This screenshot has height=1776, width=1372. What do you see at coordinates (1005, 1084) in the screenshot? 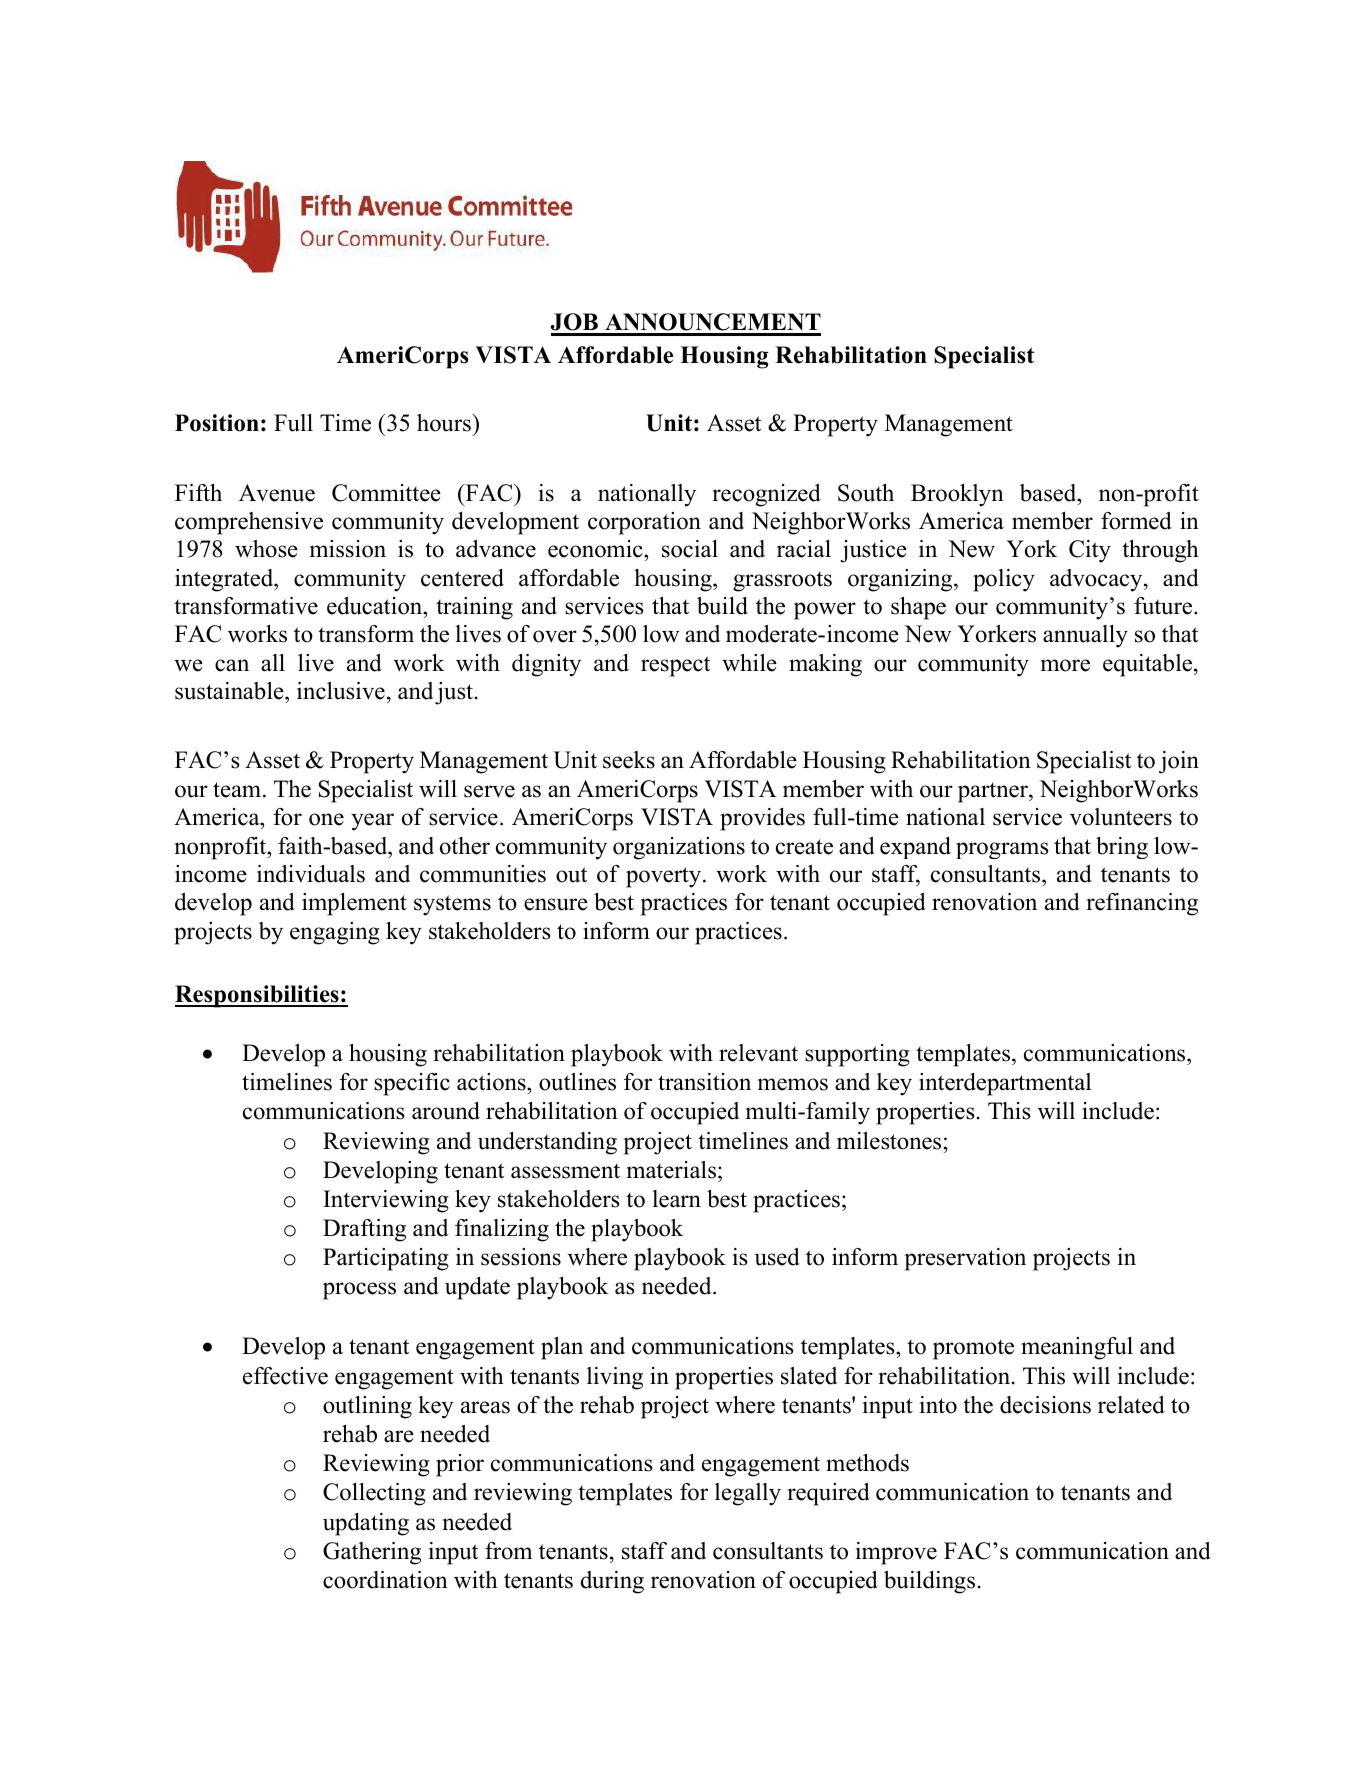
I see `interdepartmental` at bounding box center [1005, 1084].
